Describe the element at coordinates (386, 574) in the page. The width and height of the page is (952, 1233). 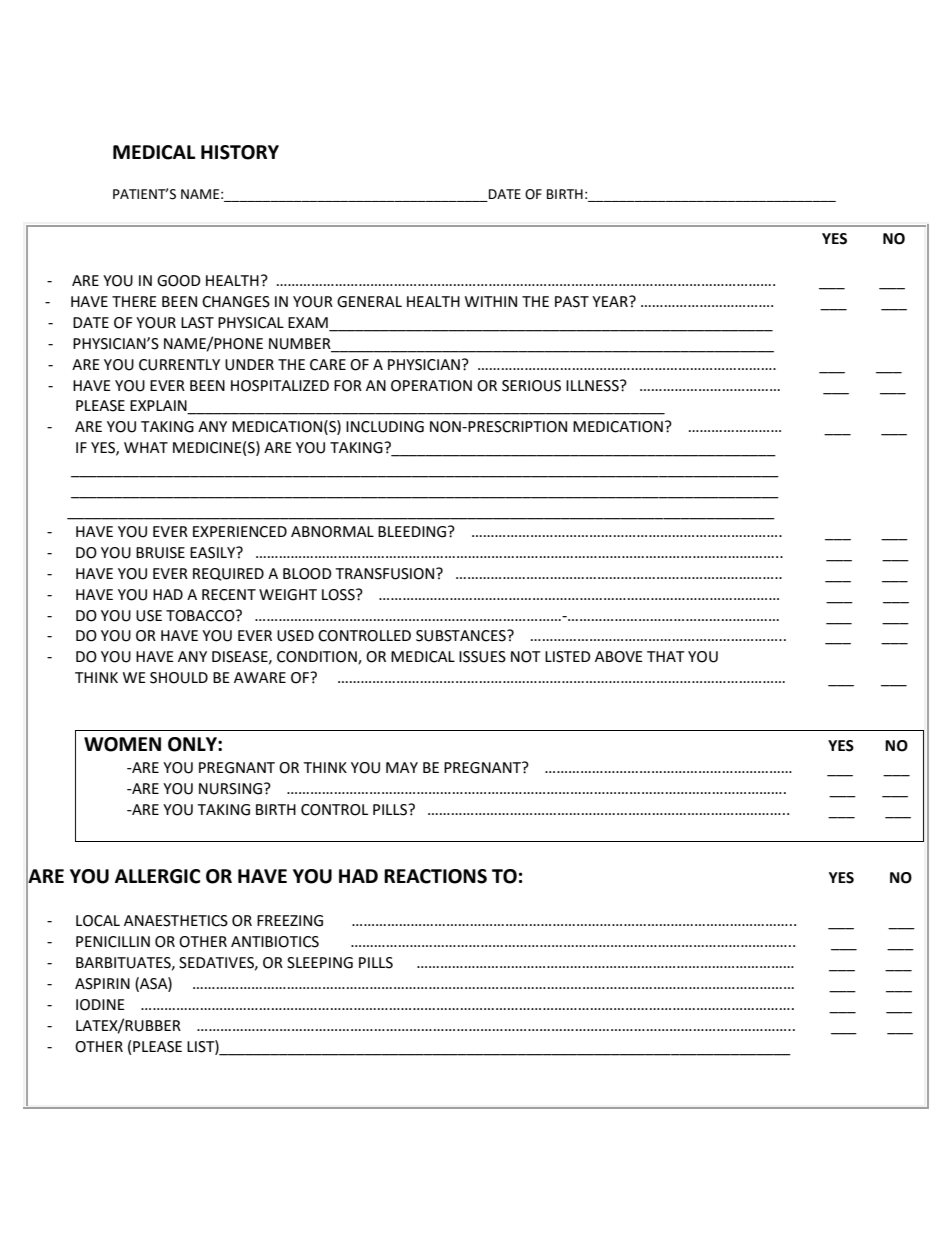
I see `TRANSFUSION` at that location.
